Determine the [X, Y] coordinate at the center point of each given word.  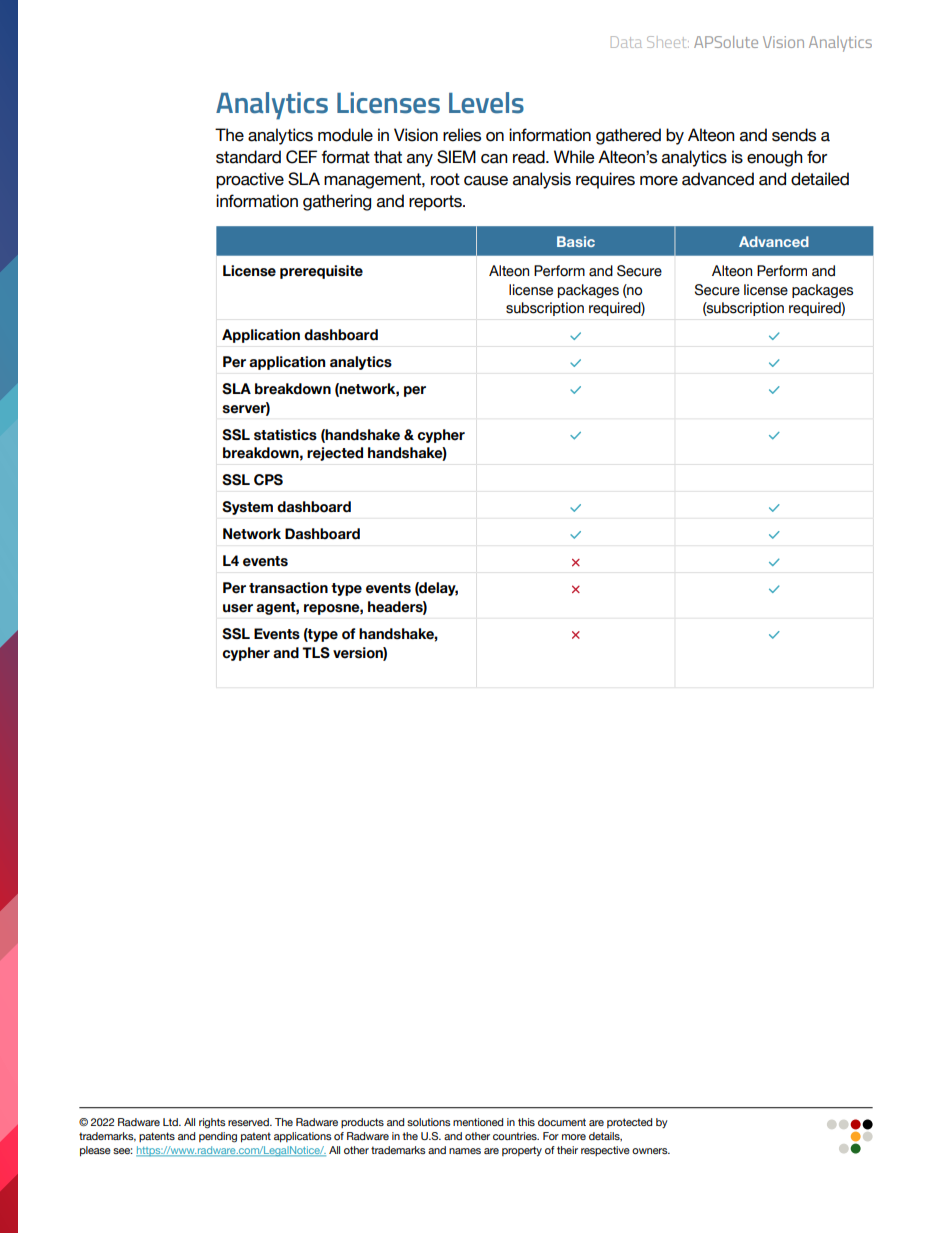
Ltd [171, 1122]
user [238, 608]
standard [248, 157]
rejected [335, 454]
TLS [316, 653]
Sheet [668, 42]
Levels [486, 103]
